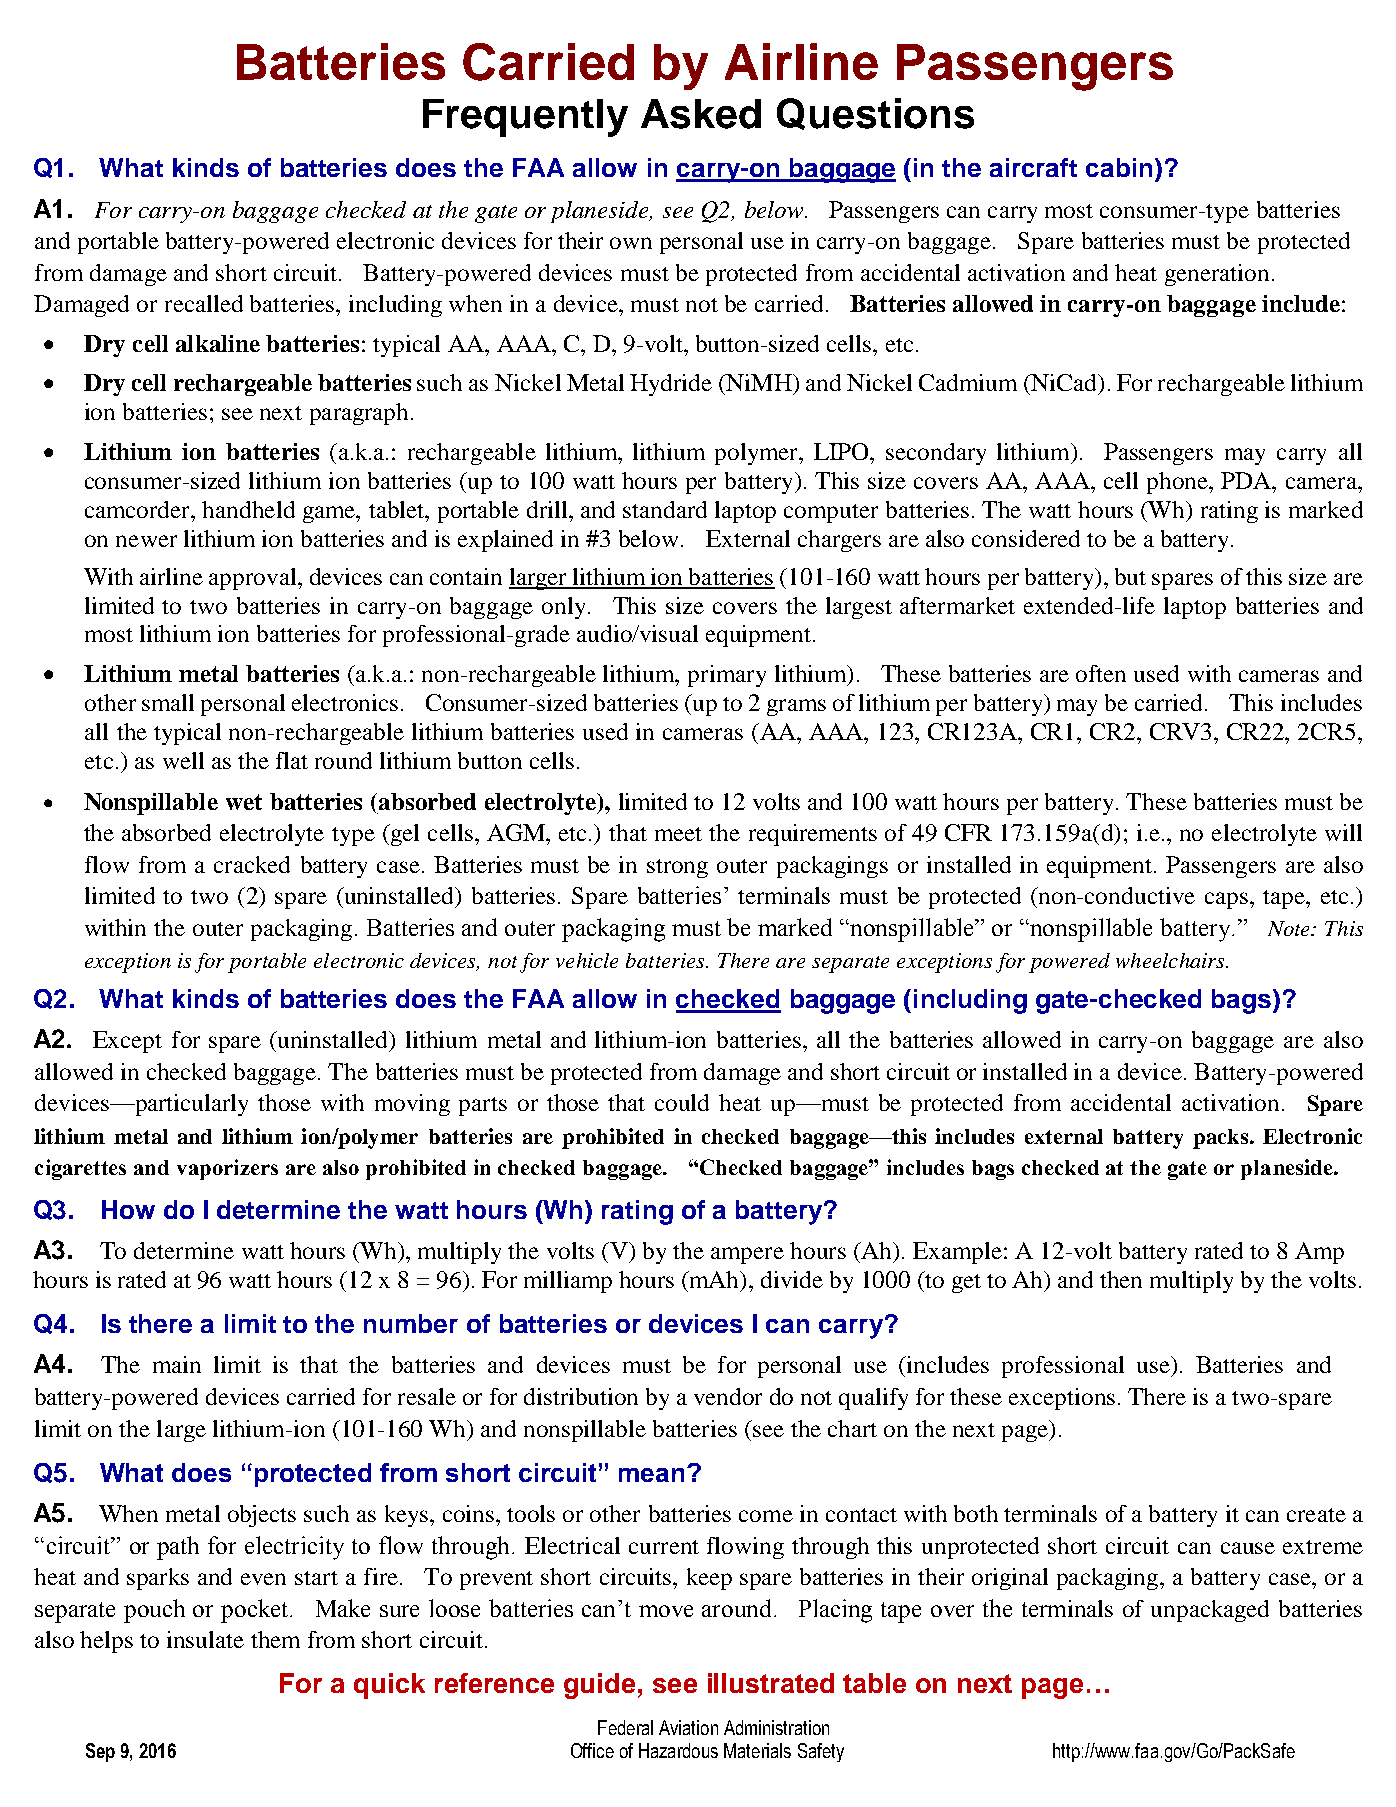 This screenshot has height=1807, width=1396. What do you see at coordinates (701, 114) in the screenshot?
I see `Asked` at bounding box center [701, 114].
